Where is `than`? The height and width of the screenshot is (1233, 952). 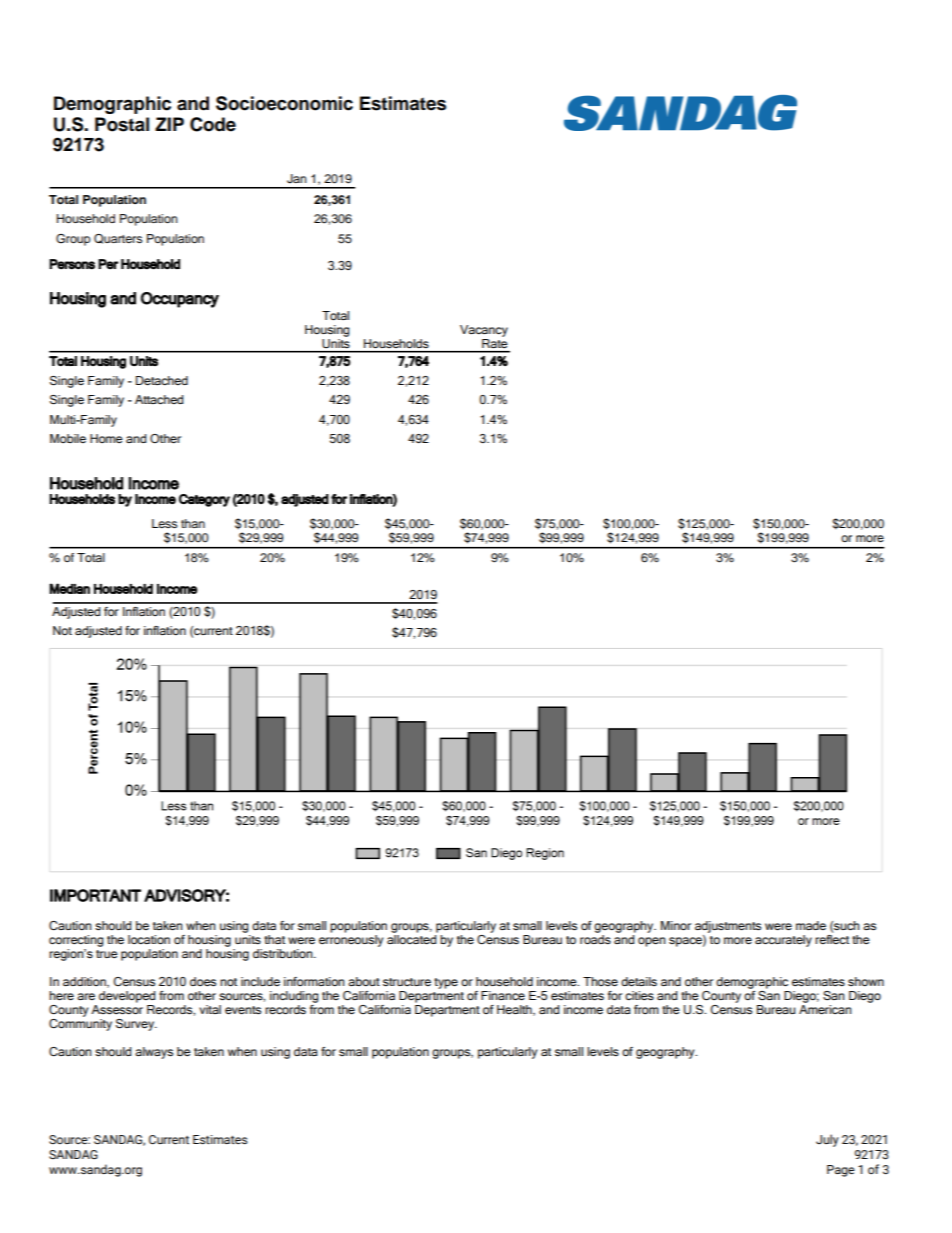
than is located at coordinates (193, 523).
